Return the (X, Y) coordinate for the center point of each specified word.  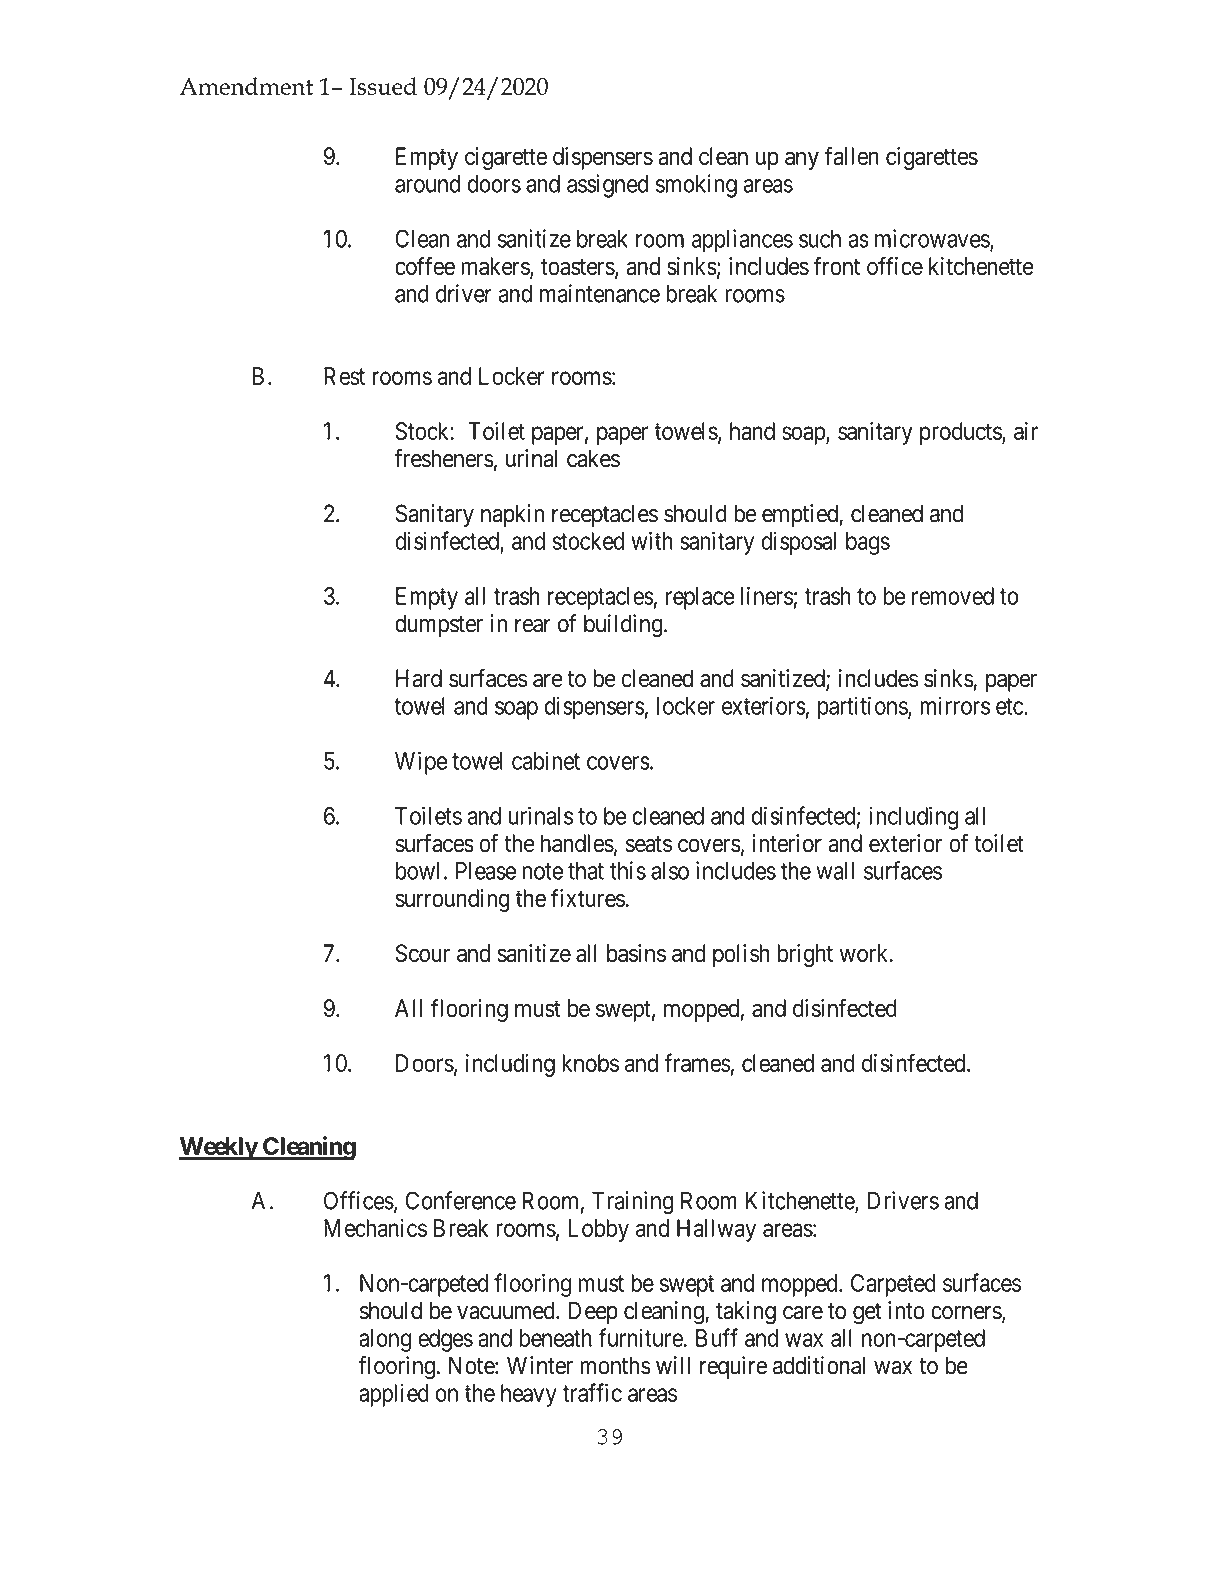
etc (1010, 706)
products (961, 433)
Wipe (421, 763)
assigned (607, 186)
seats (649, 844)
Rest (344, 376)
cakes (593, 458)
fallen (852, 155)
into (906, 1310)
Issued (383, 86)
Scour (423, 953)
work (865, 953)
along (385, 1340)
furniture (641, 1337)
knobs (590, 1063)
